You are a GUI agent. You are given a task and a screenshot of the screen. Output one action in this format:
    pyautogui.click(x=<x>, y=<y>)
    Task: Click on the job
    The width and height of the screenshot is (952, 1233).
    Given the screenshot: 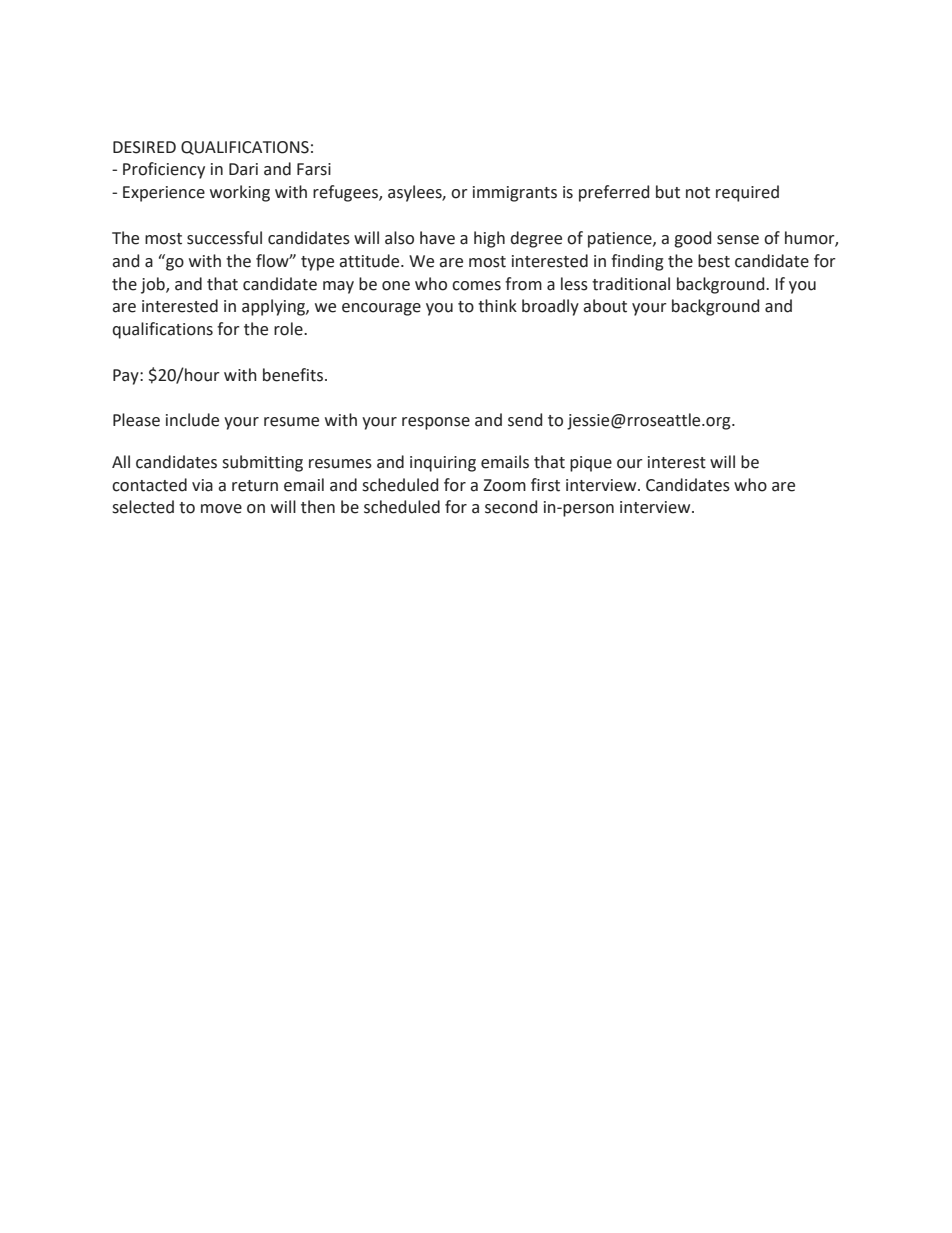 What is the action you would take?
    pyautogui.click(x=154, y=285)
